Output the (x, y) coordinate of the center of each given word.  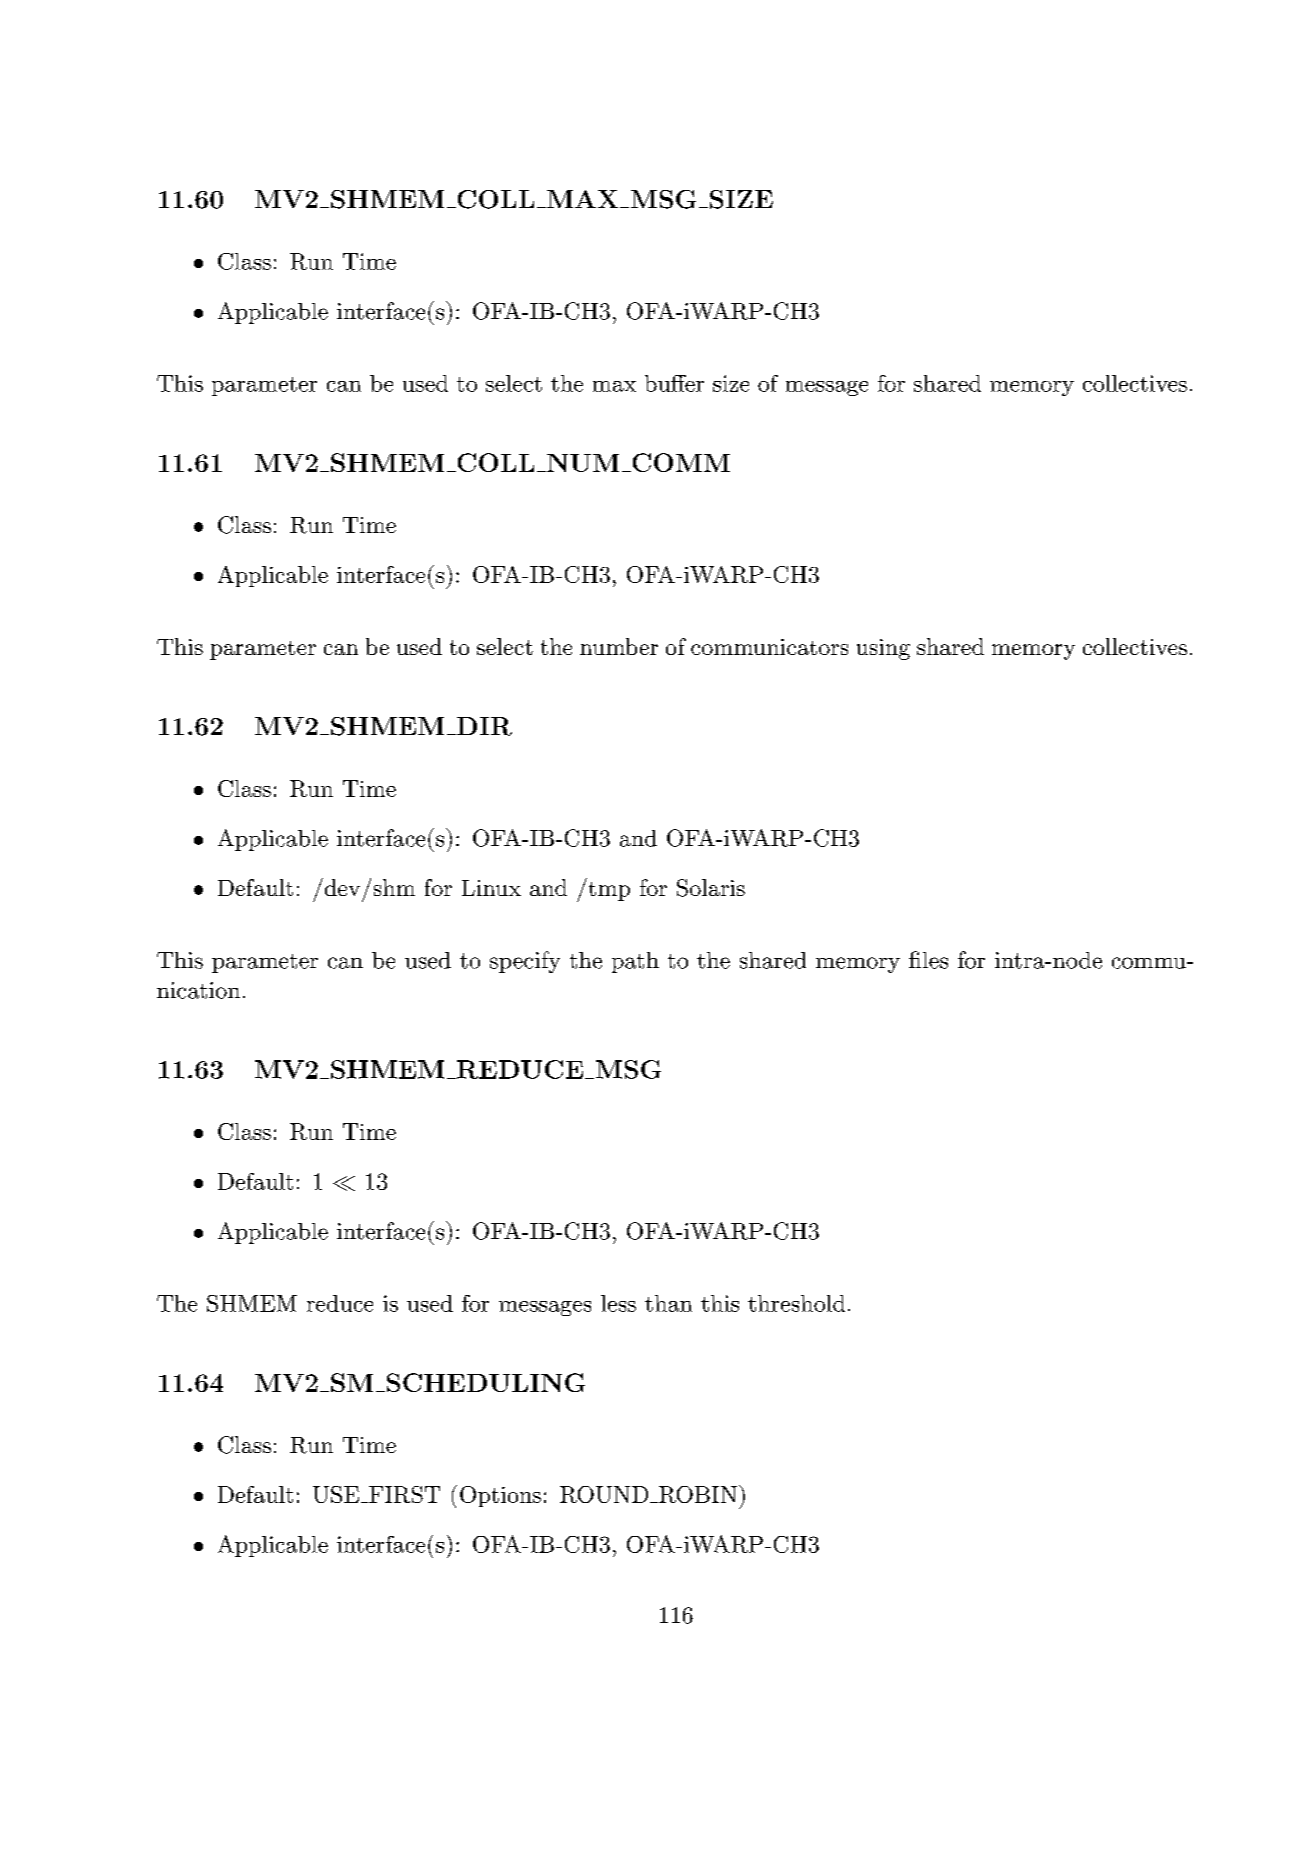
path (635, 962)
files (928, 960)
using (883, 649)
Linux (491, 888)
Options (500, 1496)
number (619, 646)
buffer (674, 383)
